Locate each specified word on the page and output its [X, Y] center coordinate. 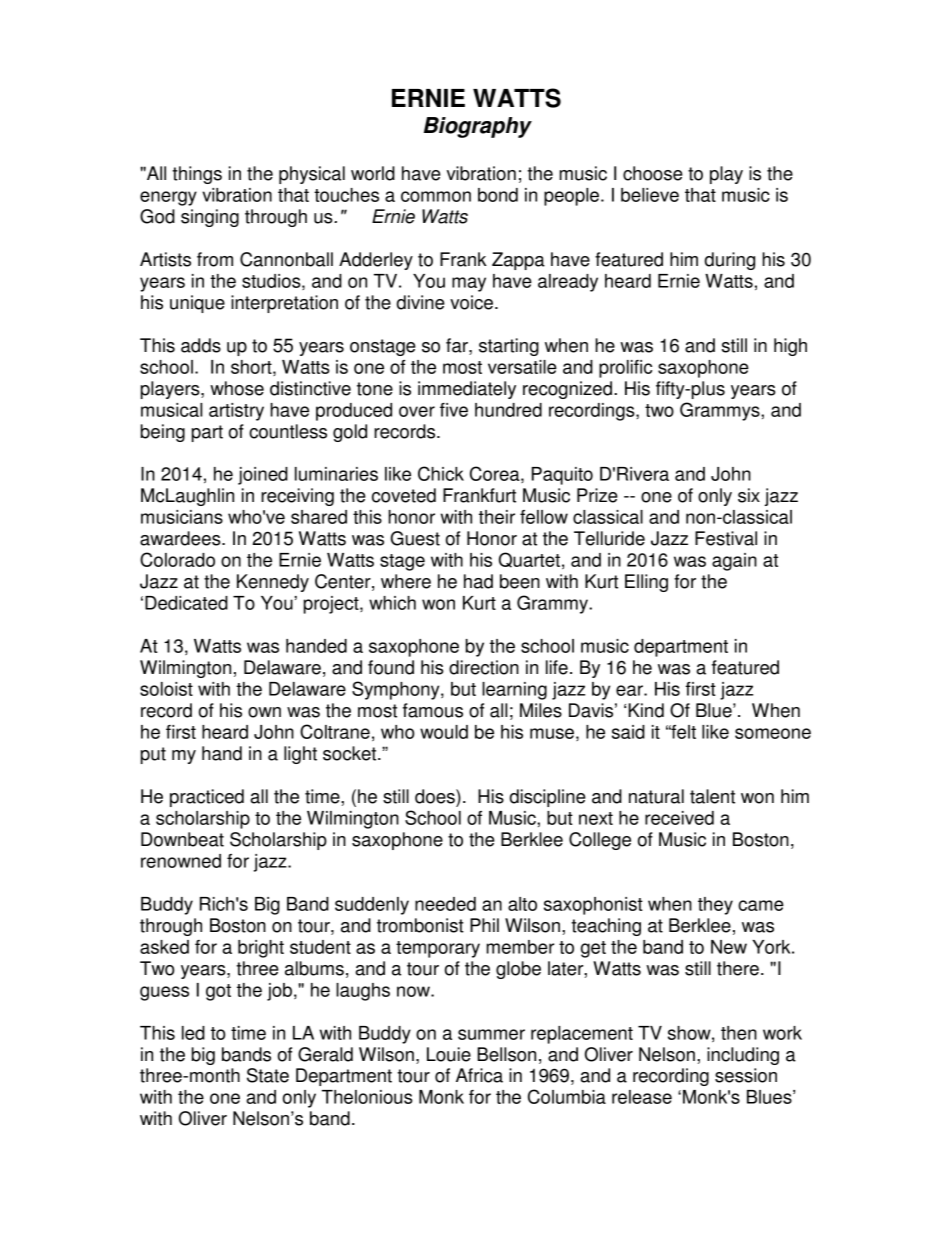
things [197, 175]
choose [653, 173]
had [478, 581]
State [268, 1075]
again [734, 562]
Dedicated [186, 603]
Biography [478, 127]
